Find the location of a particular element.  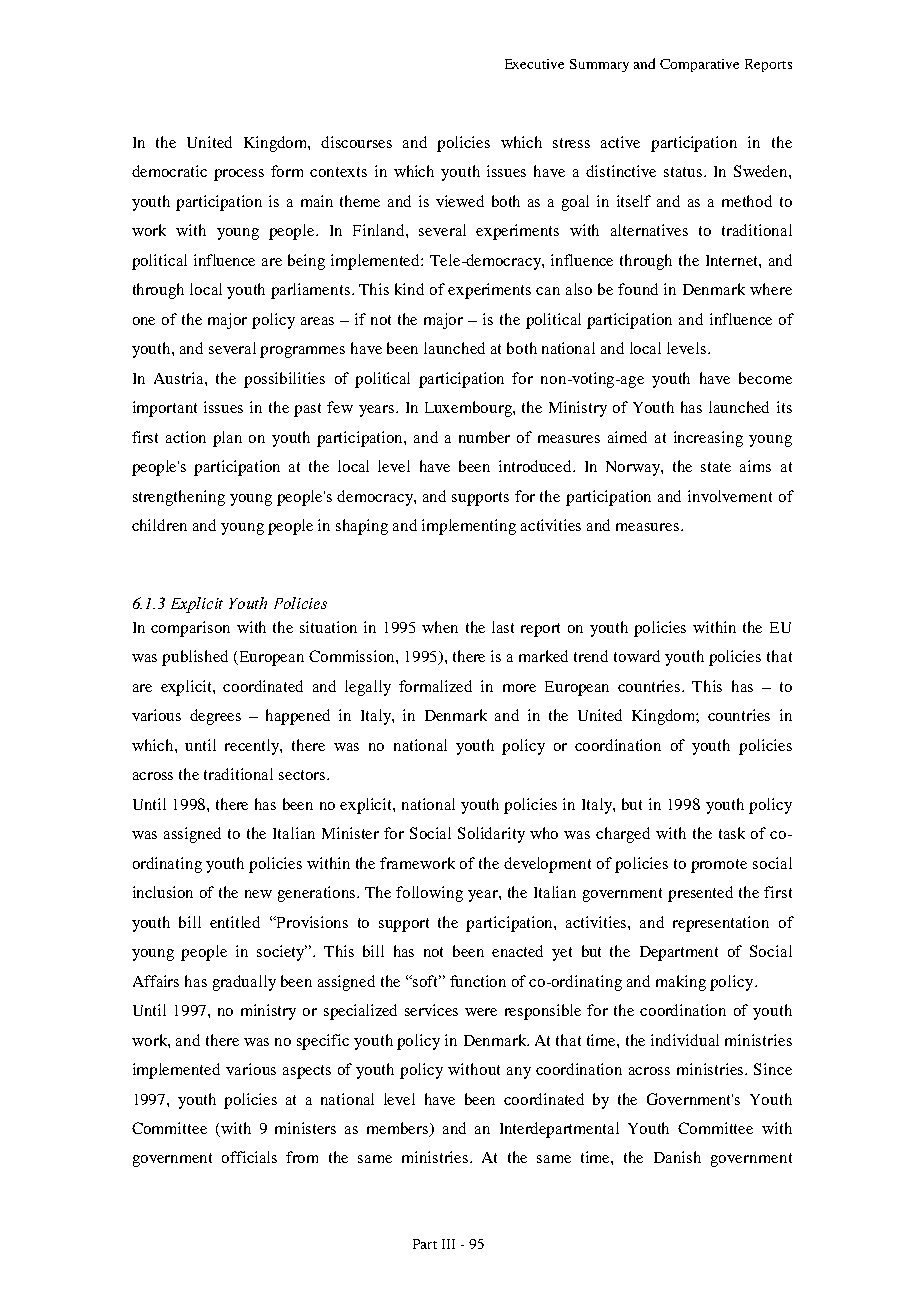

plan is located at coordinates (227, 439).
